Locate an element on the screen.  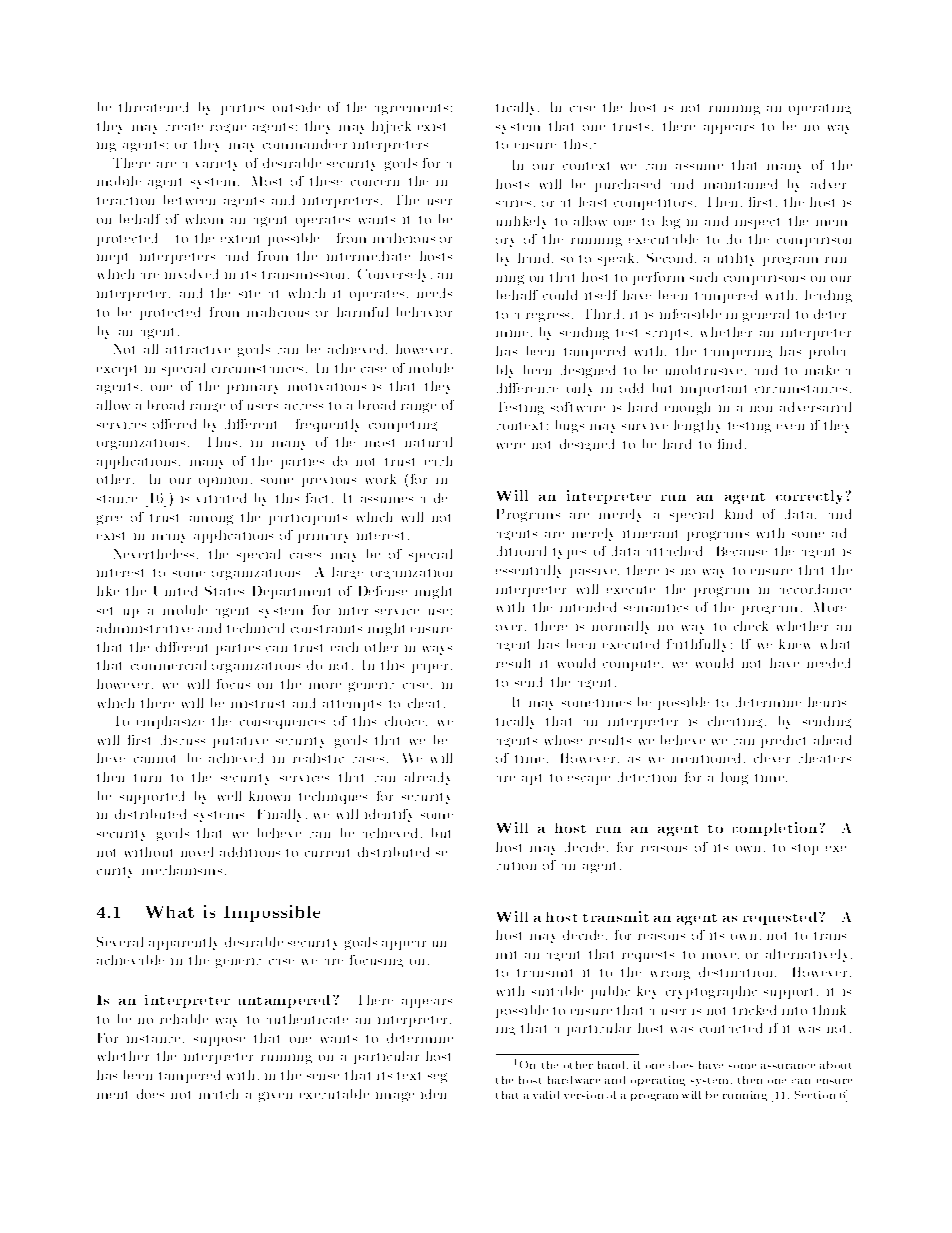
create is located at coordinates (184, 127).
